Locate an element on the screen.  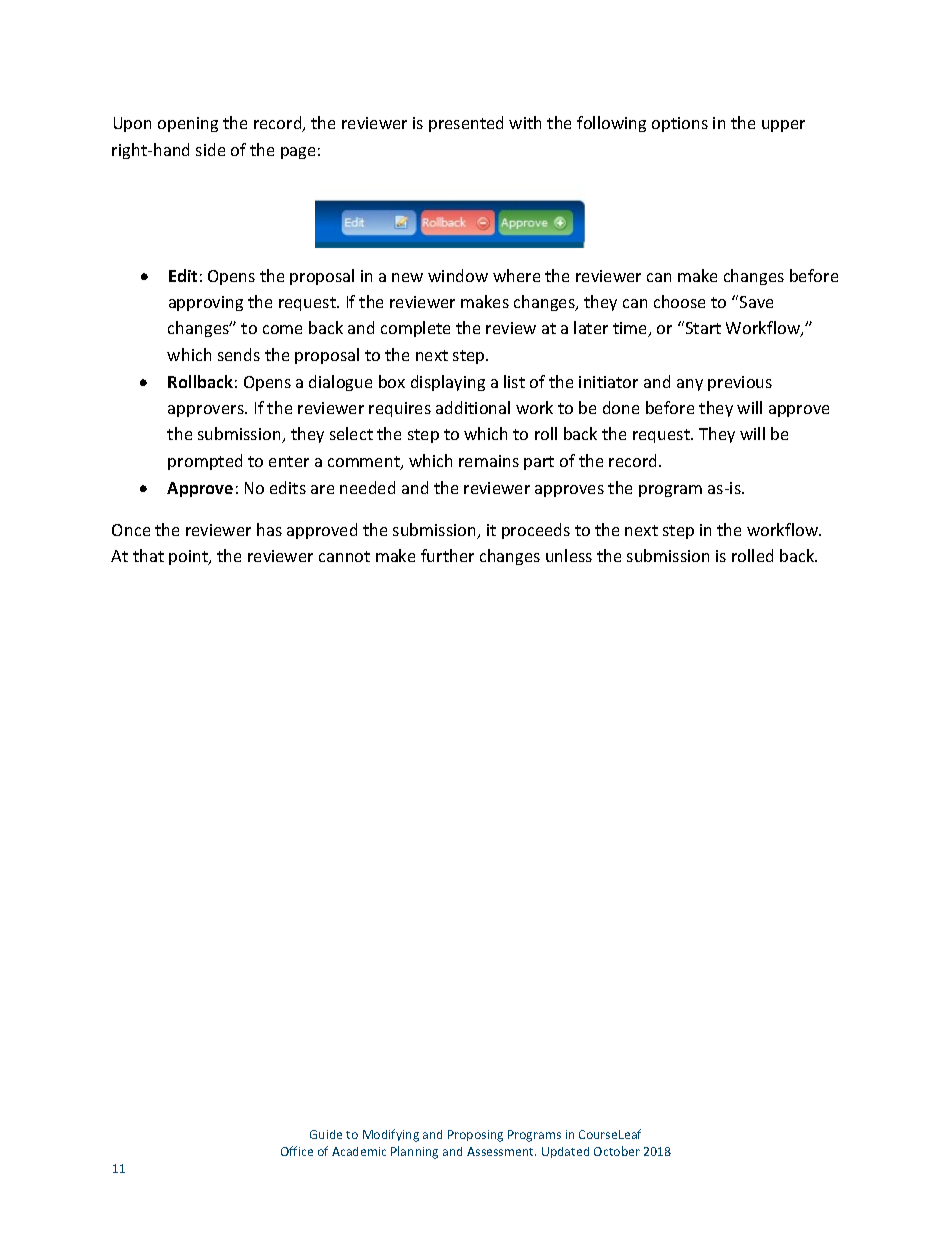
side is located at coordinates (210, 149).
